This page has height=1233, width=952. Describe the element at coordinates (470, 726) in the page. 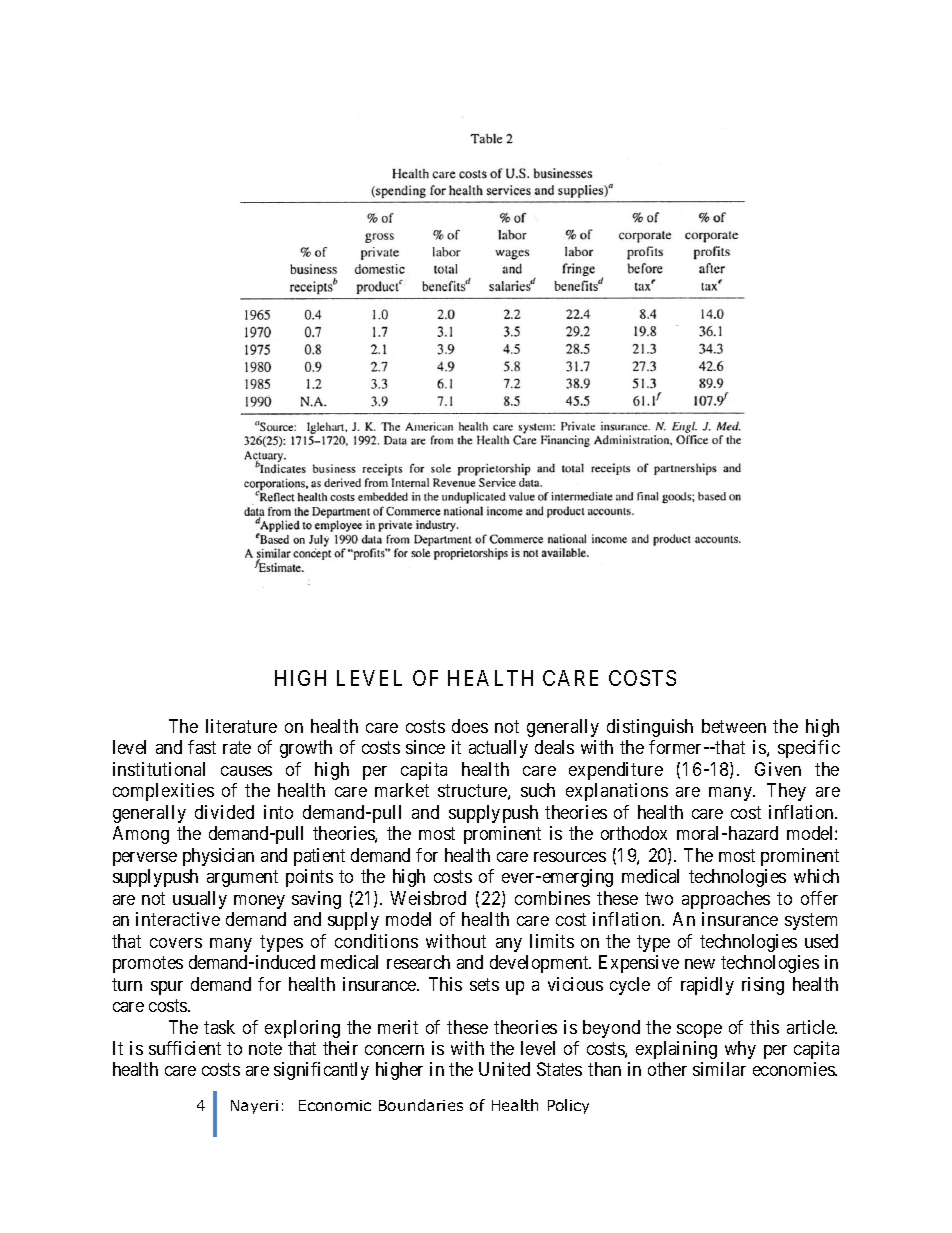

I see `does` at that location.
